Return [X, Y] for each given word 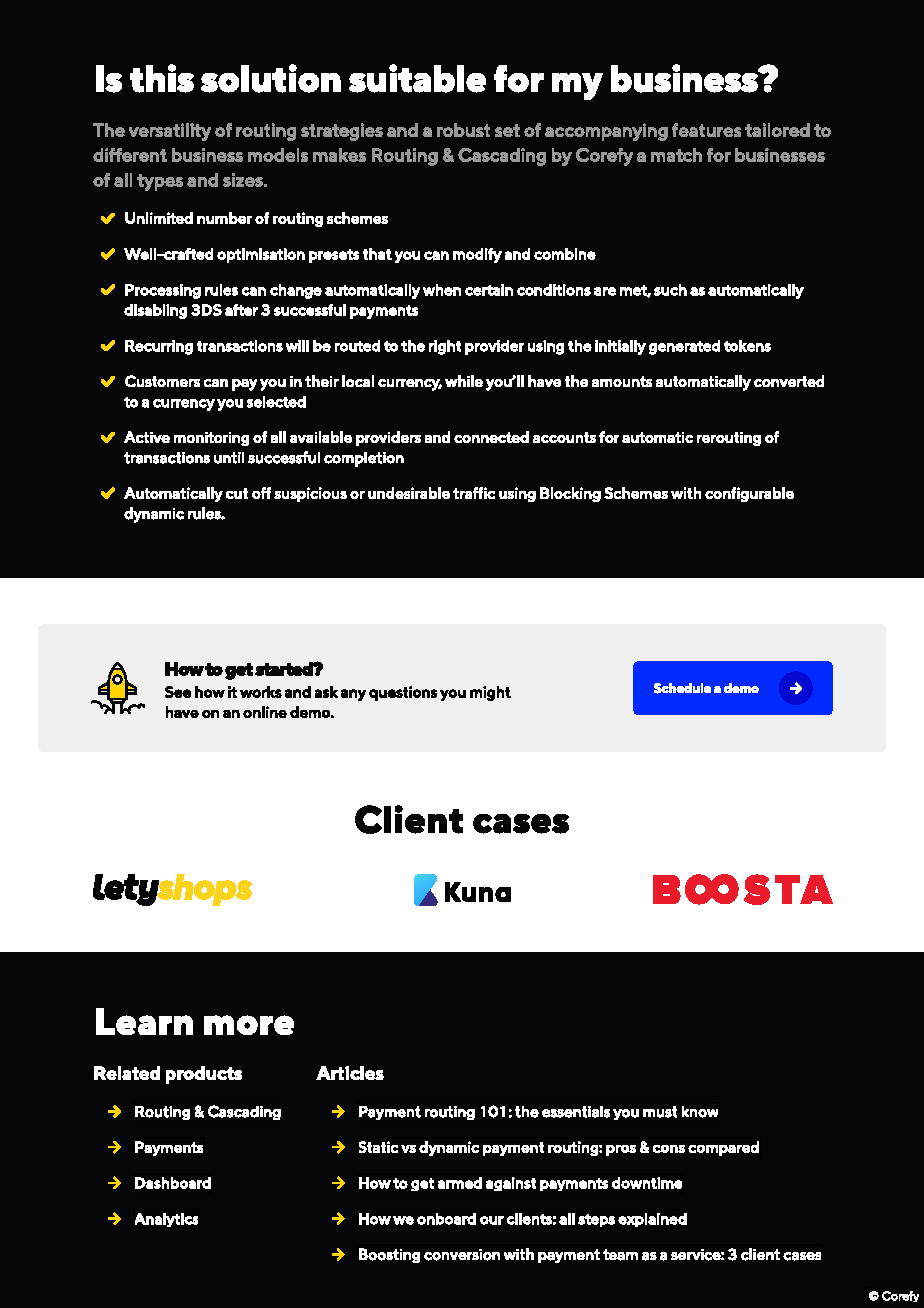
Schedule [682, 688]
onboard [446, 1219]
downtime [647, 1183]
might [490, 693]
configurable [749, 494]
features [706, 130]
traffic [474, 493]
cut [237, 493]
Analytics [166, 1220]
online [265, 712]
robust [463, 130]
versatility [170, 132]
